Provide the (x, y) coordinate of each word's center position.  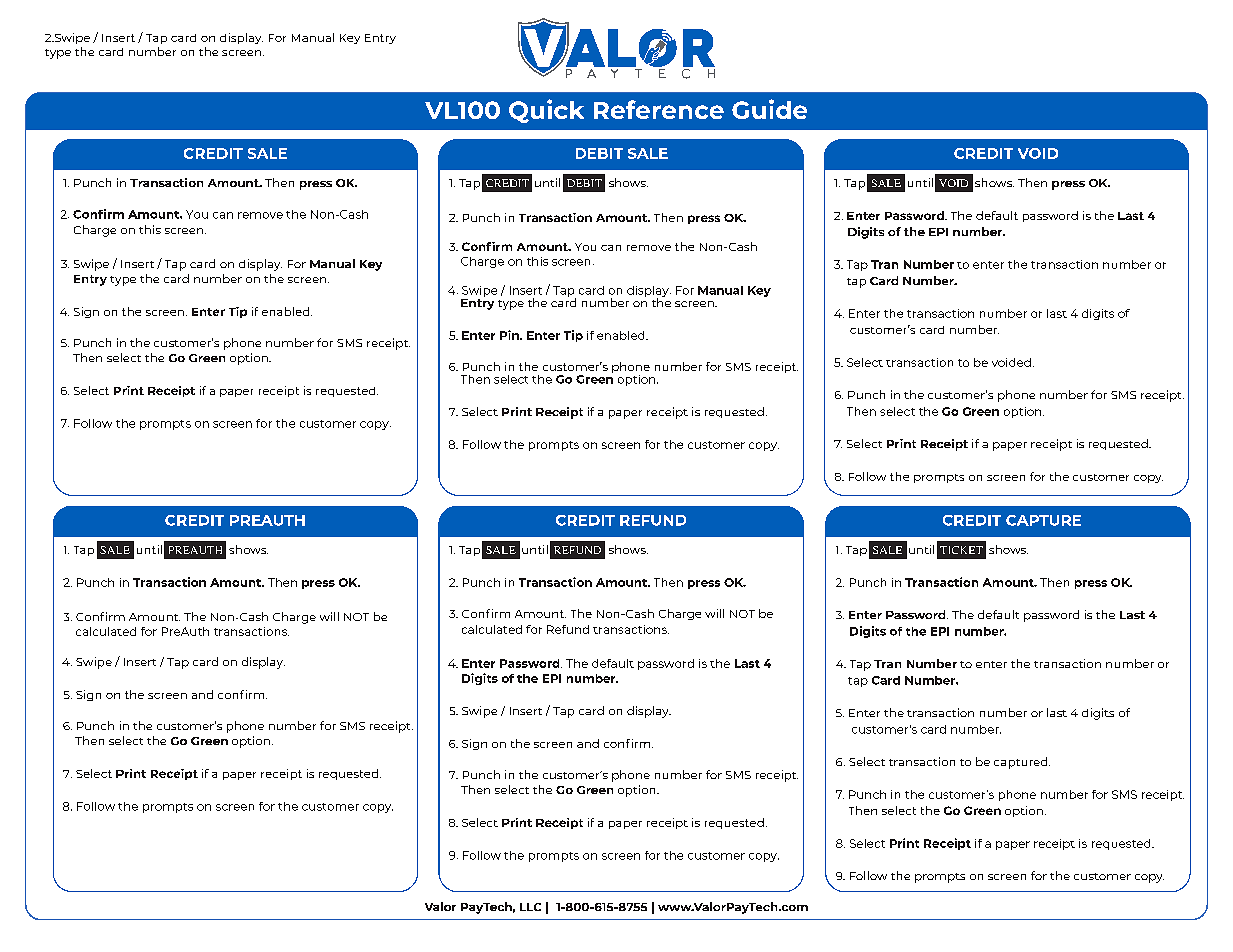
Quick (546, 111)
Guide (769, 109)
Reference (659, 109)
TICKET (961, 550)
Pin (510, 335)
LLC (530, 907)
